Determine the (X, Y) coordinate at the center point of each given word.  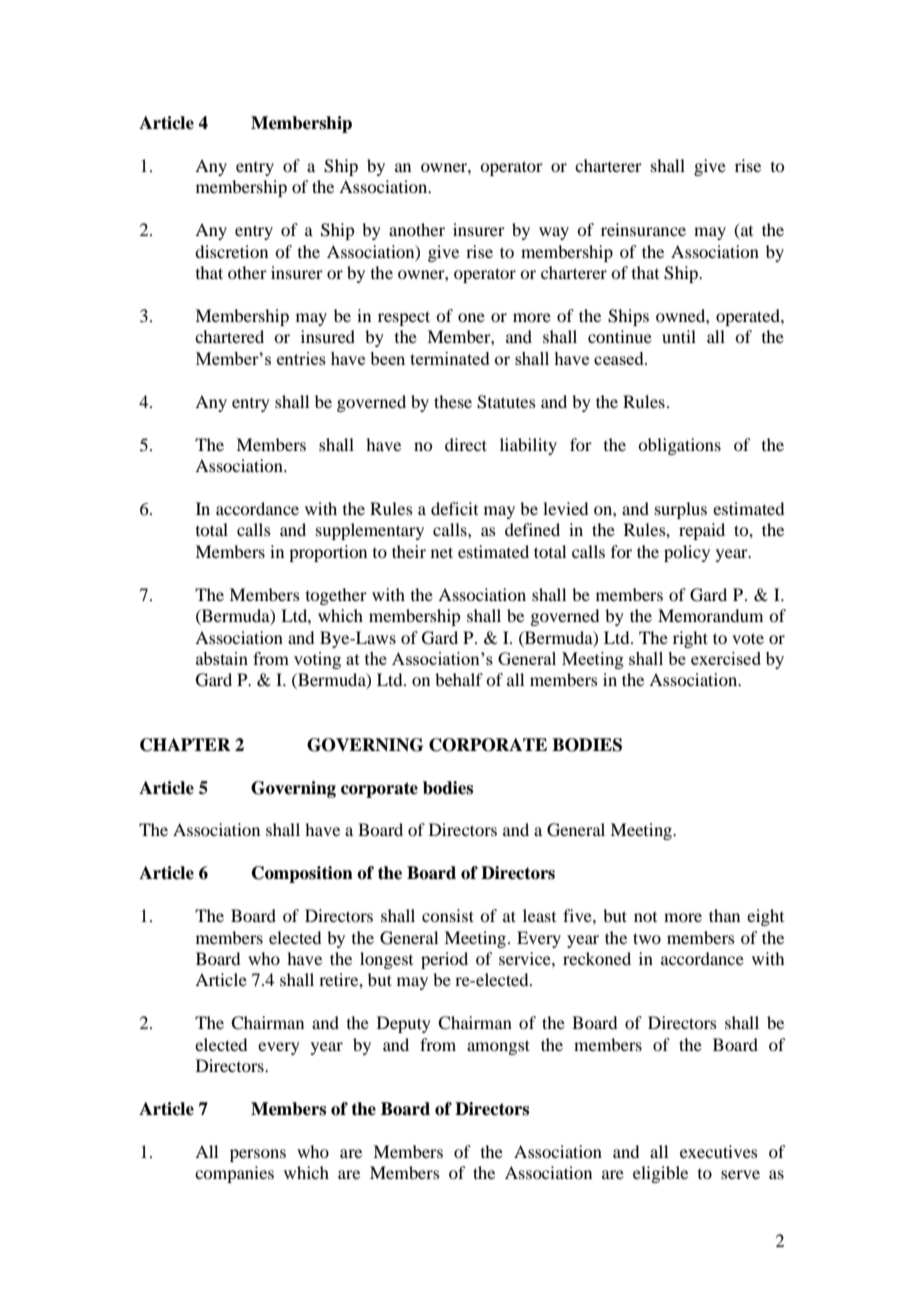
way (554, 233)
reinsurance (643, 229)
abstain (222, 658)
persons (258, 1155)
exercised (726, 658)
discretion (231, 251)
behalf (459, 679)
